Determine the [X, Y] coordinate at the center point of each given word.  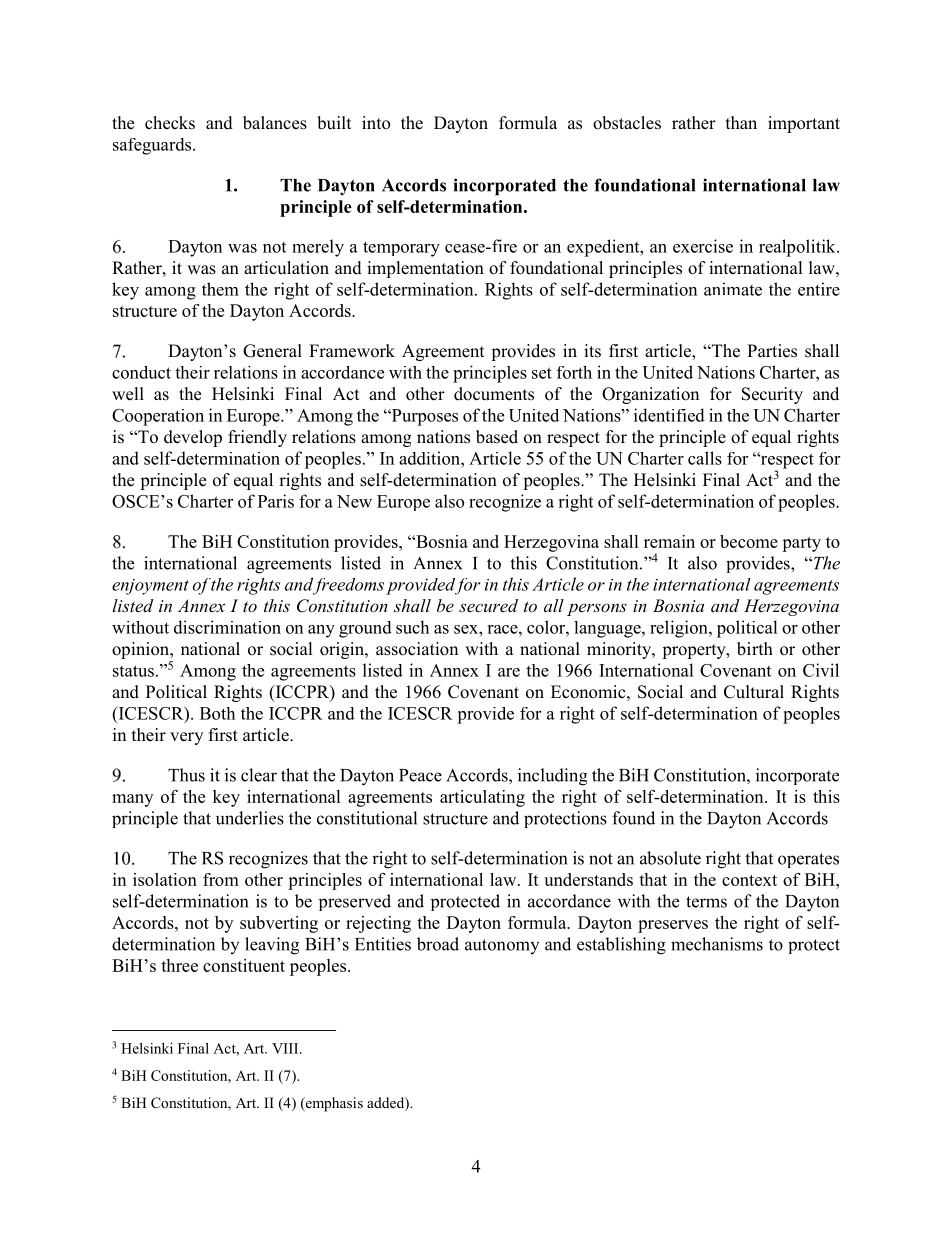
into [376, 123]
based [497, 437]
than [741, 122]
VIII [286, 1048]
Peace [420, 775]
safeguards [153, 146]
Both [217, 713]
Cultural [754, 692]
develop [193, 438]
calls [705, 458]
